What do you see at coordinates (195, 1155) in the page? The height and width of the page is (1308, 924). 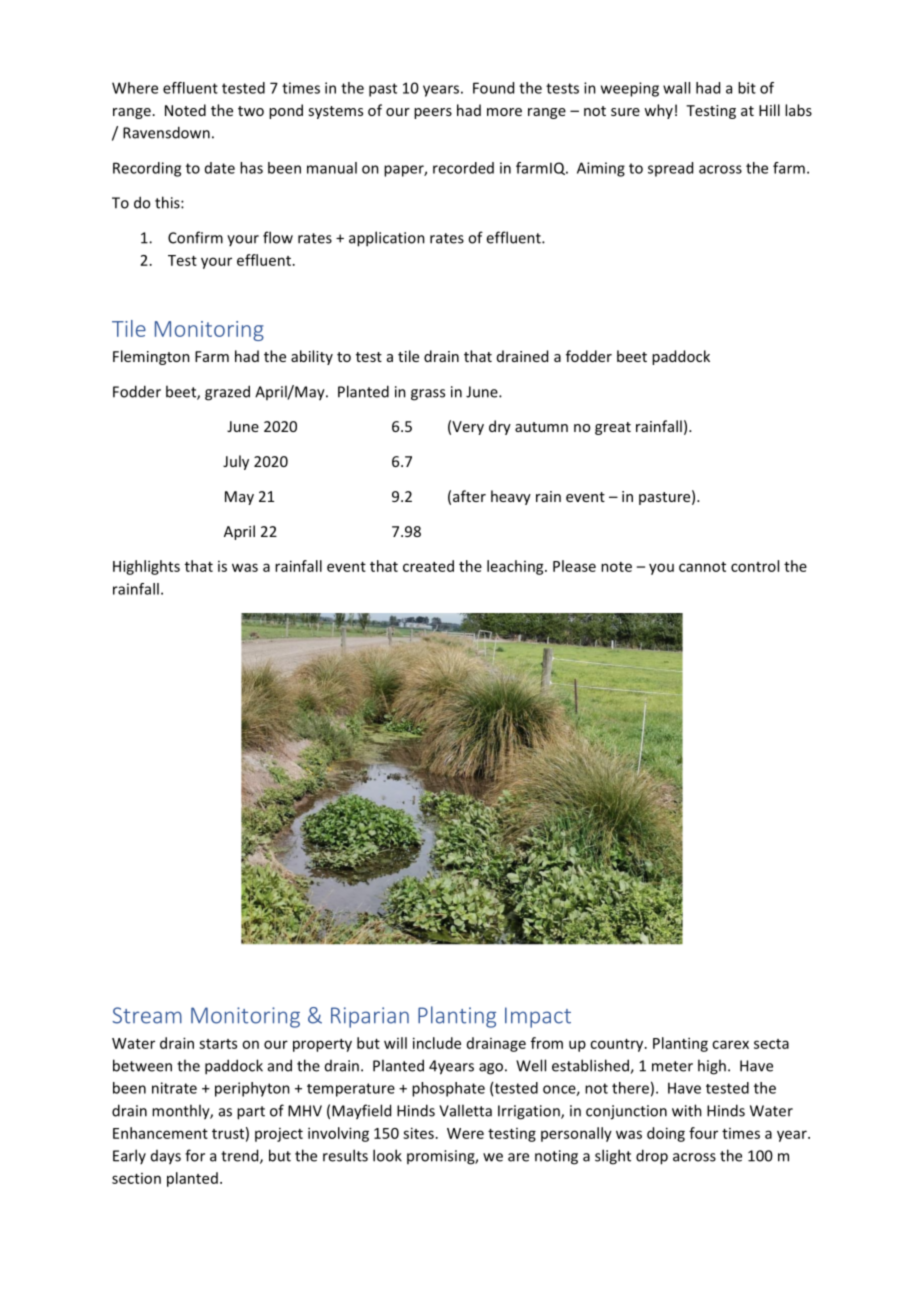 I see `for` at bounding box center [195, 1155].
